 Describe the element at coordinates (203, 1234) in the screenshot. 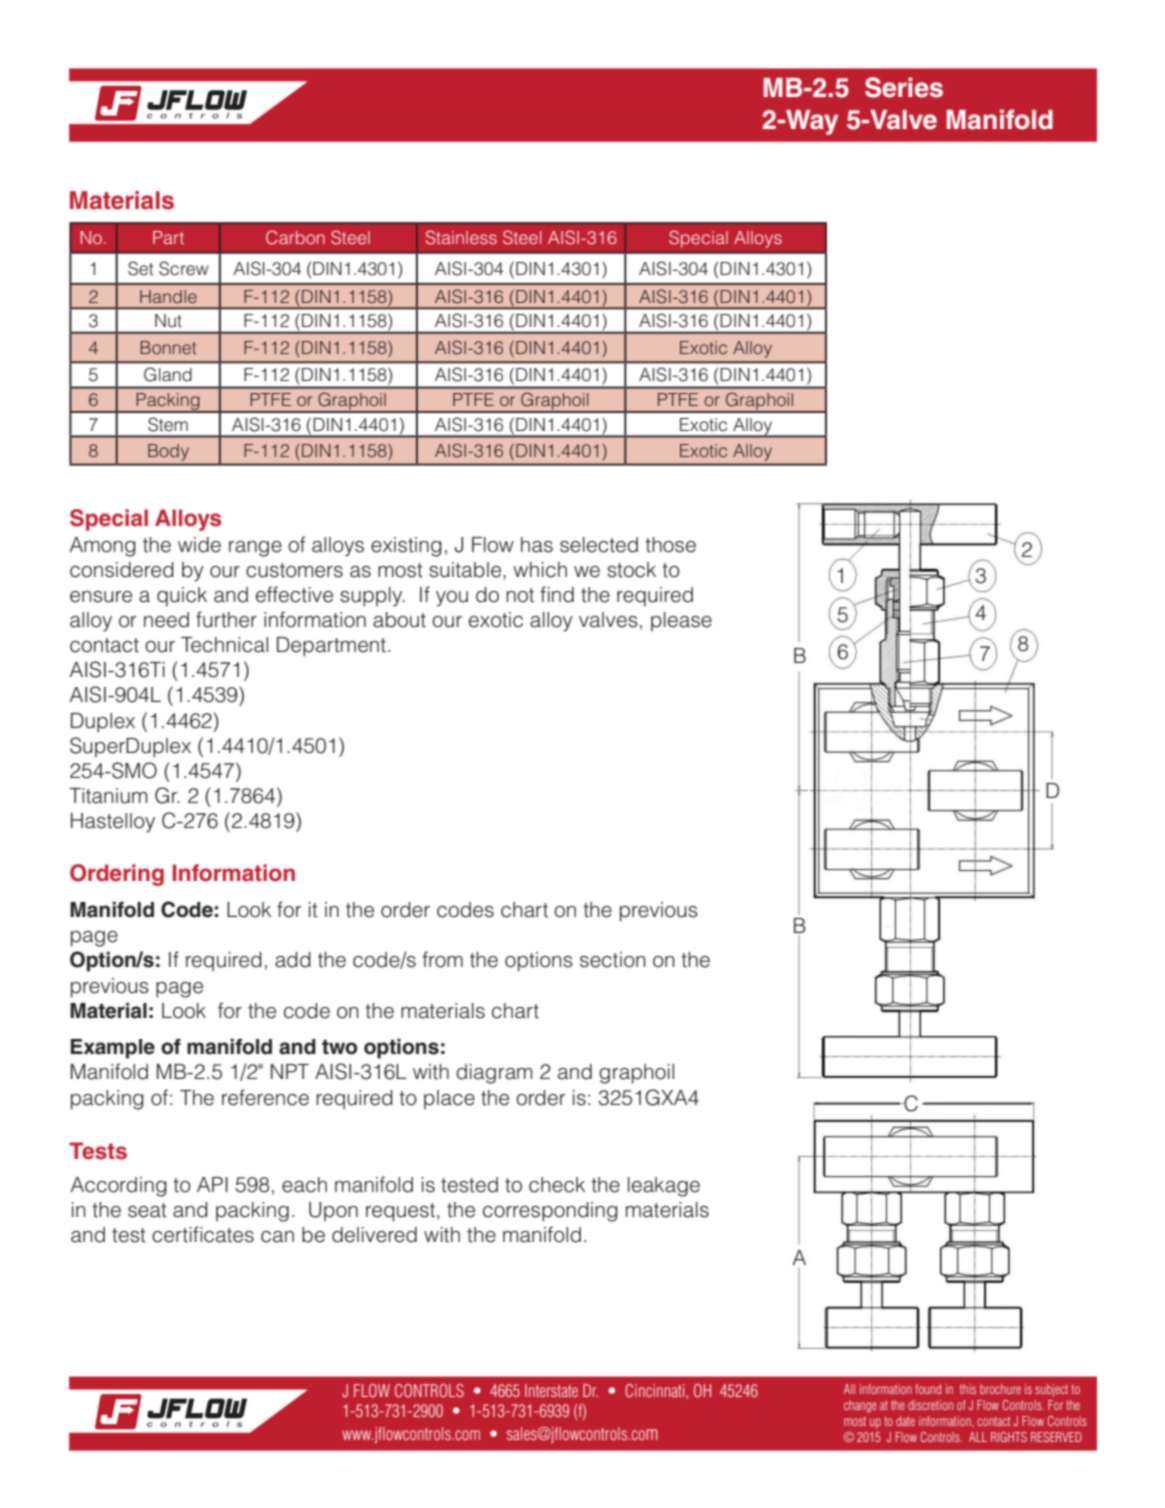

I see `certificates` at that location.
